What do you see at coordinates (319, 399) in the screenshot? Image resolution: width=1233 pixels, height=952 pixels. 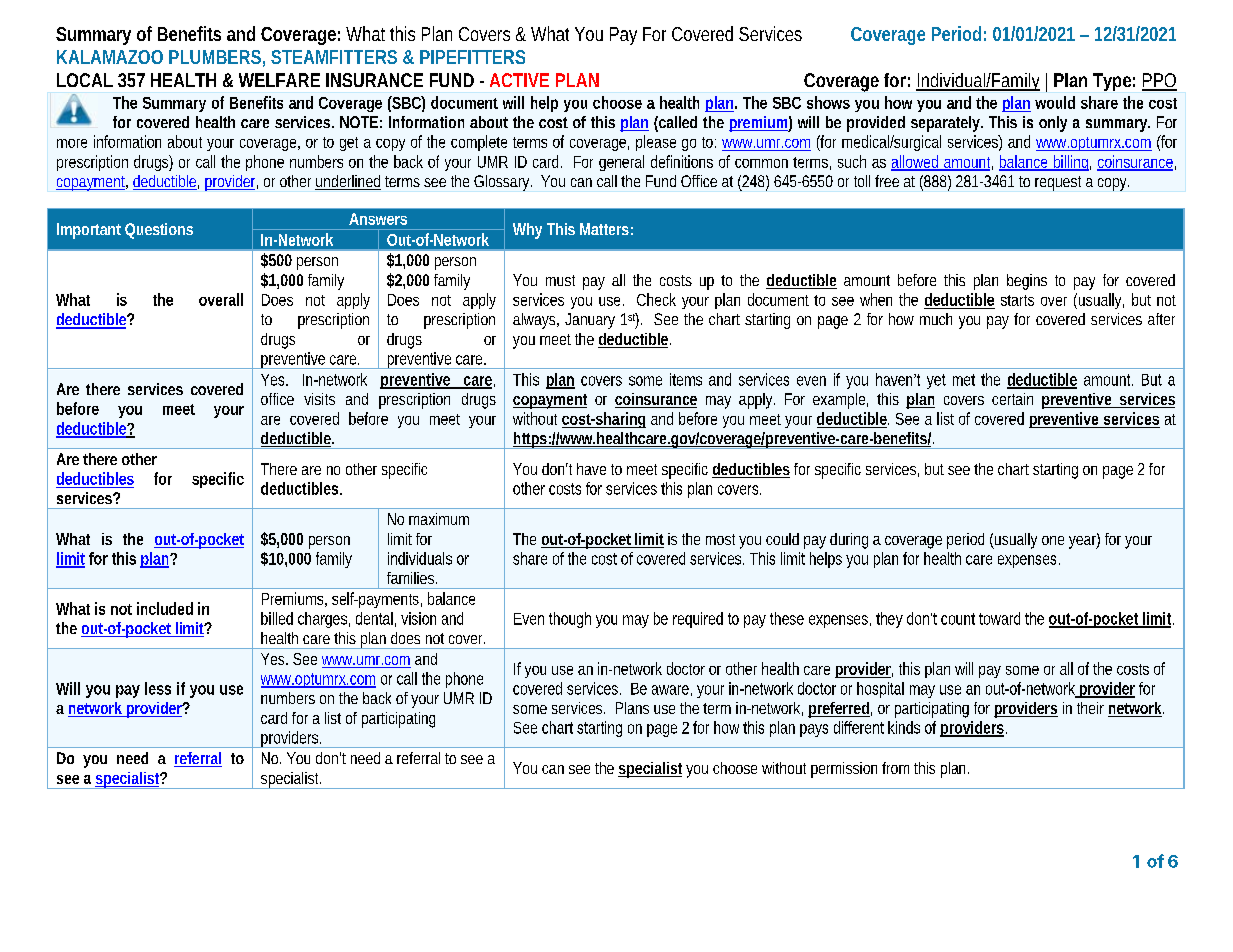 I see `visits` at bounding box center [319, 399].
